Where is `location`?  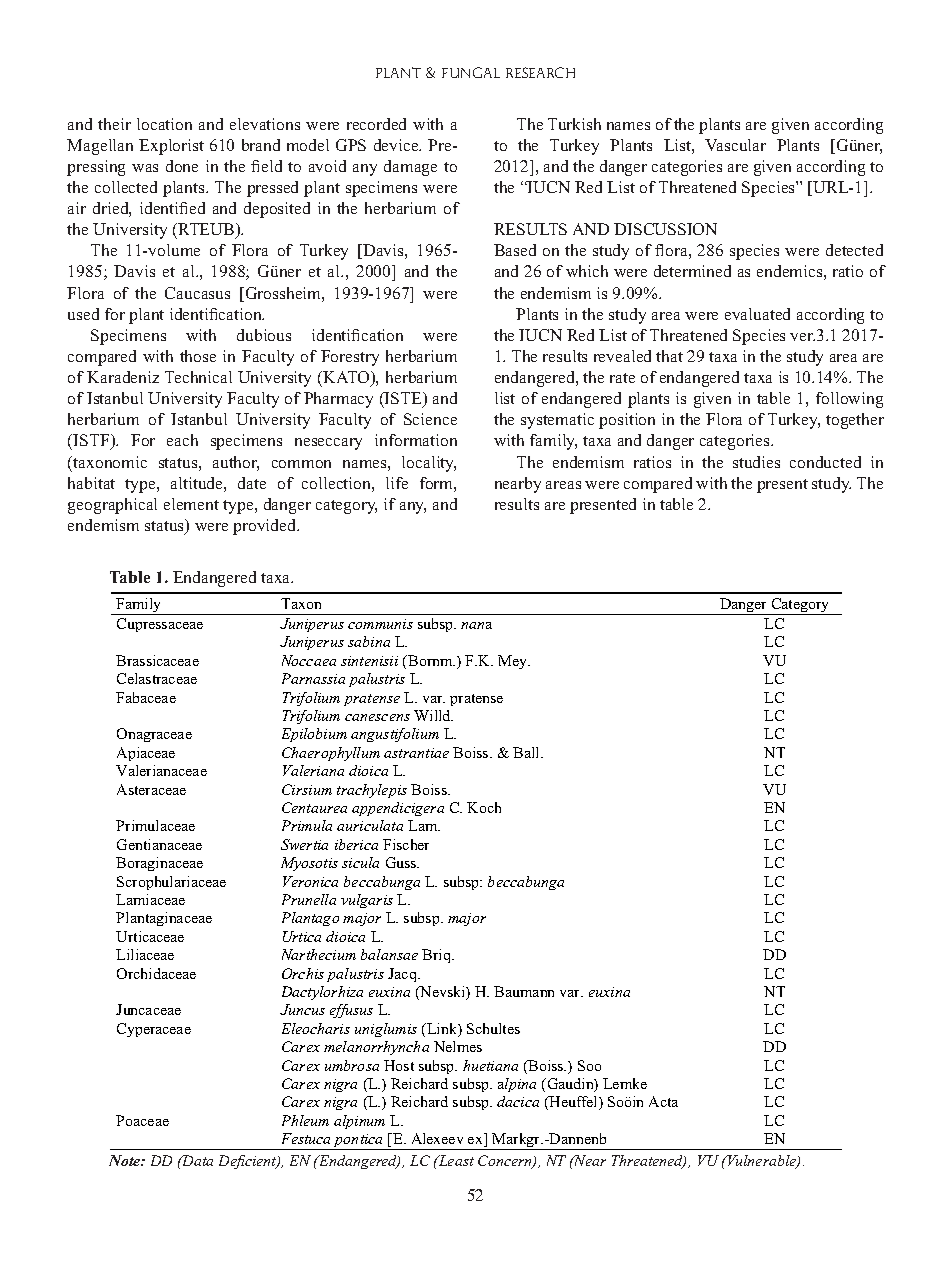 location is located at coordinates (164, 124).
